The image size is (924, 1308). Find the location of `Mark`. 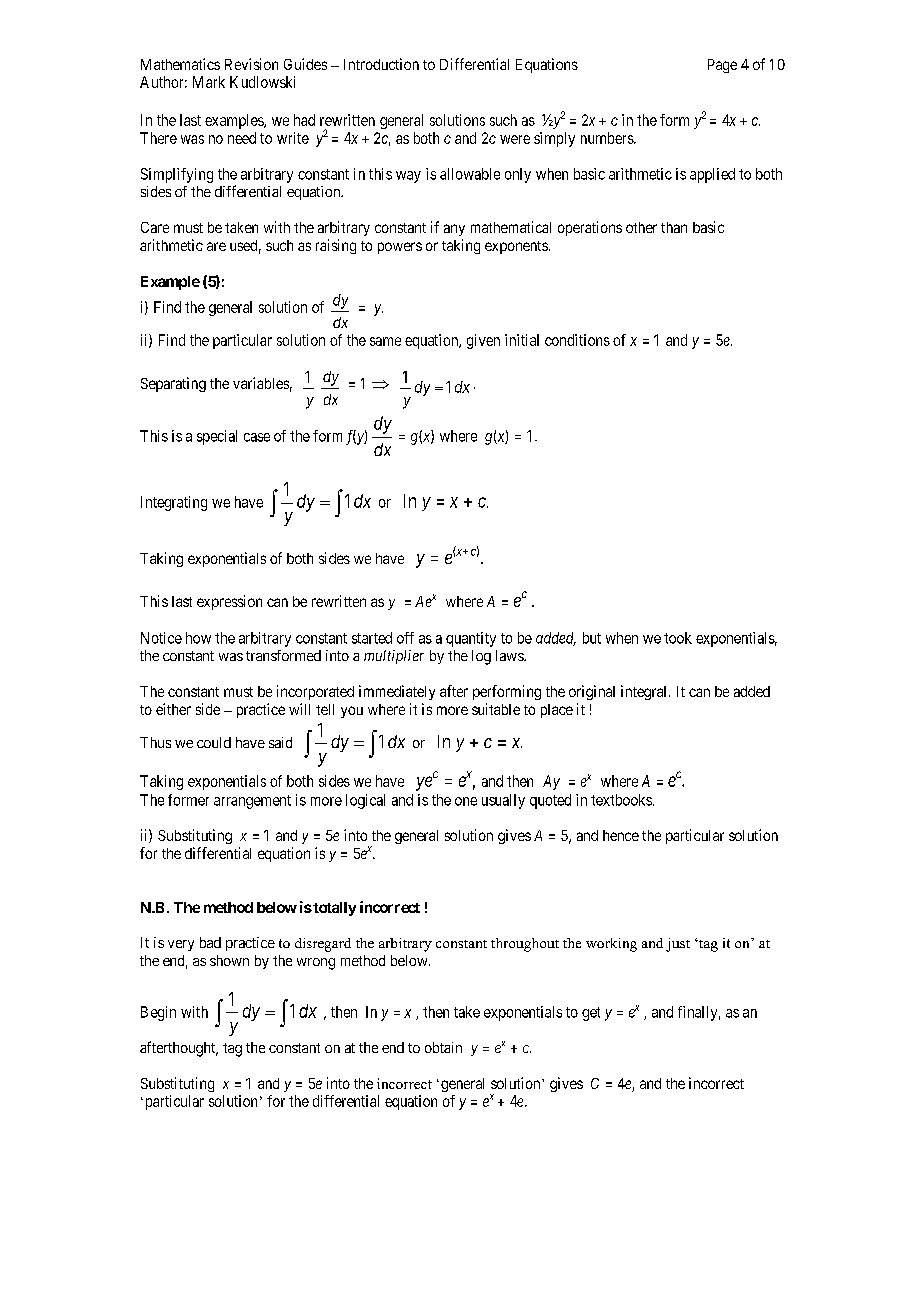

Mark is located at coordinates (209, 82).
